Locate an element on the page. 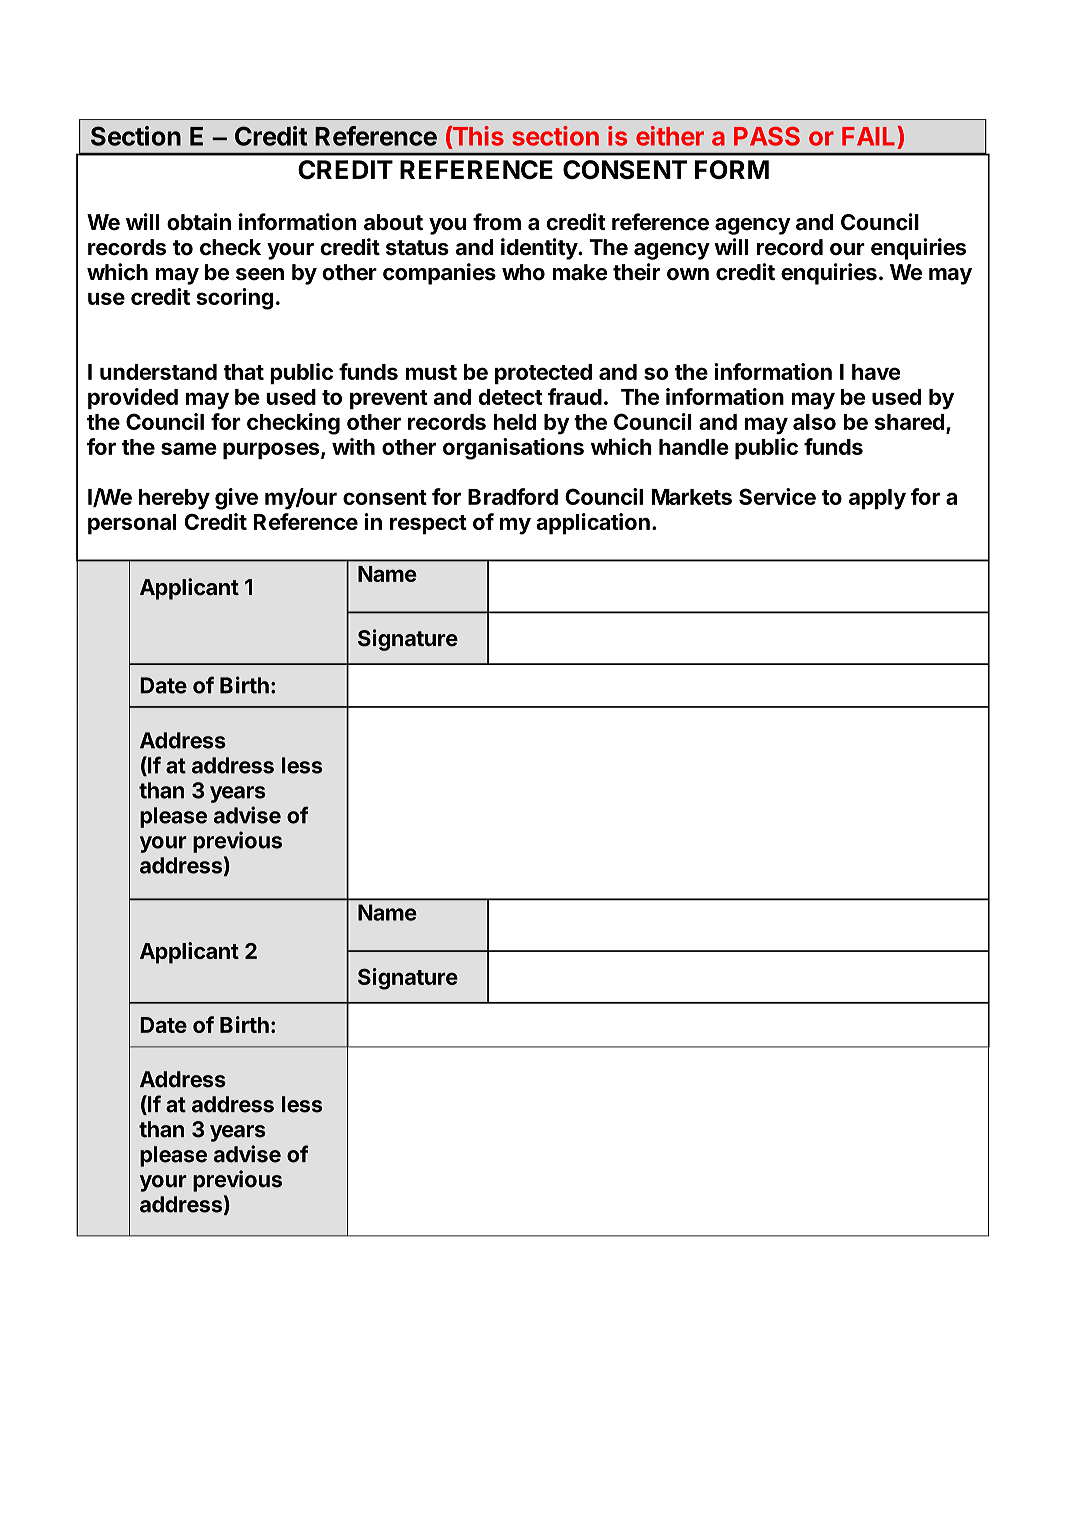  scoring is located at coordinates (234, 299).
